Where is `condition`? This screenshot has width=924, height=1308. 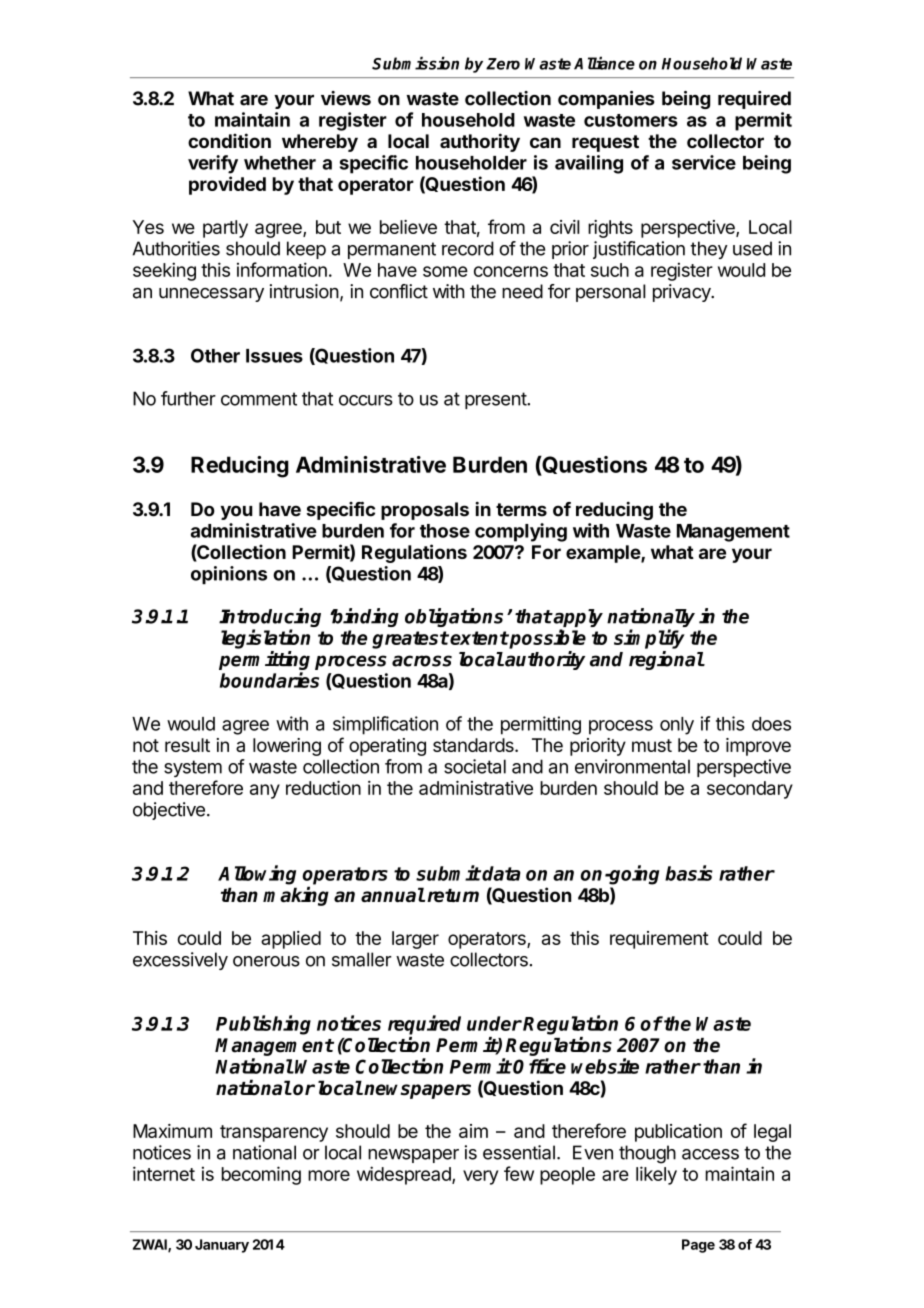 condition is located at coordinates (229, 140).
